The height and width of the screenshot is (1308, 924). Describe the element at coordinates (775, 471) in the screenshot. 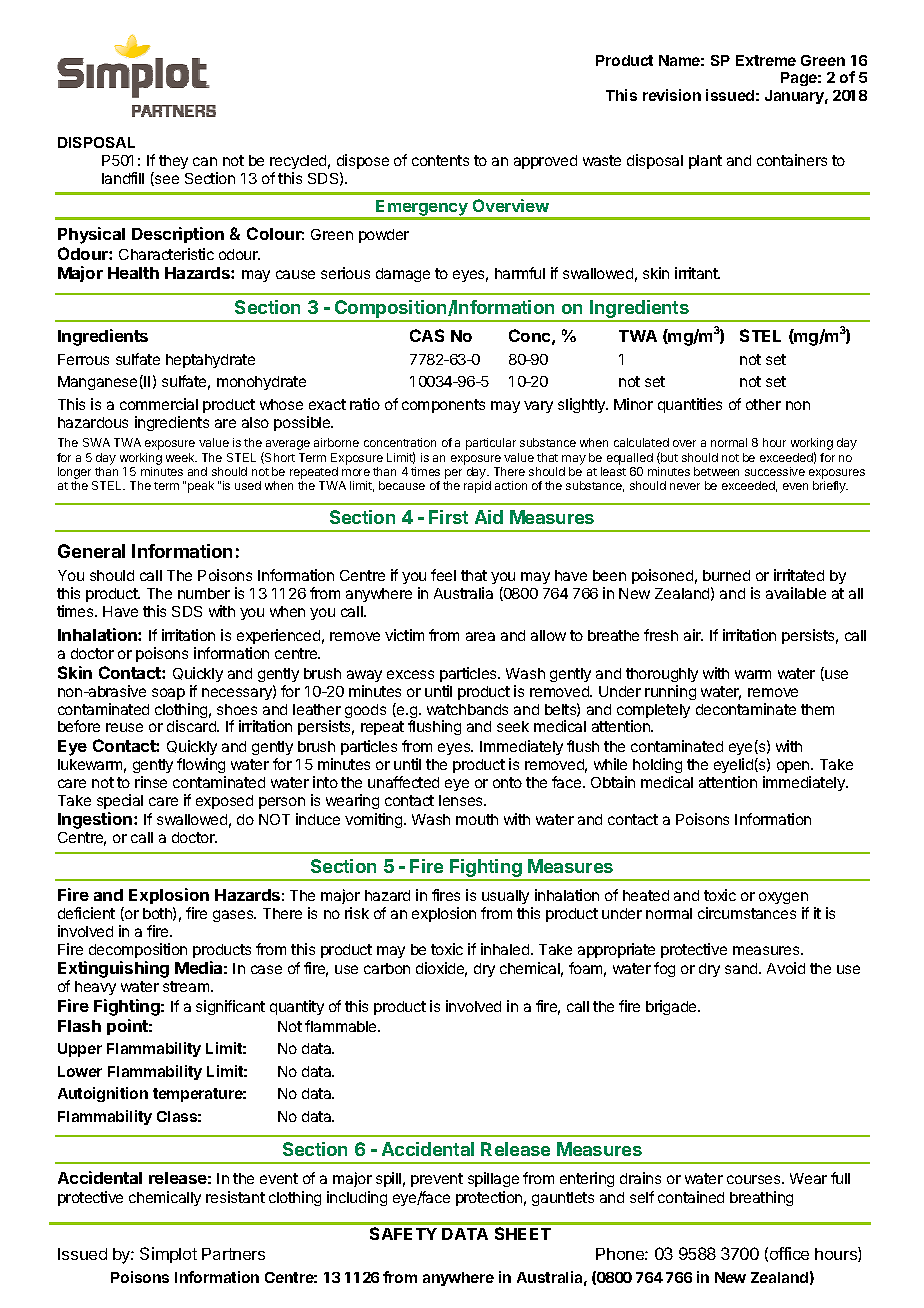

I see `successive` at that location.
